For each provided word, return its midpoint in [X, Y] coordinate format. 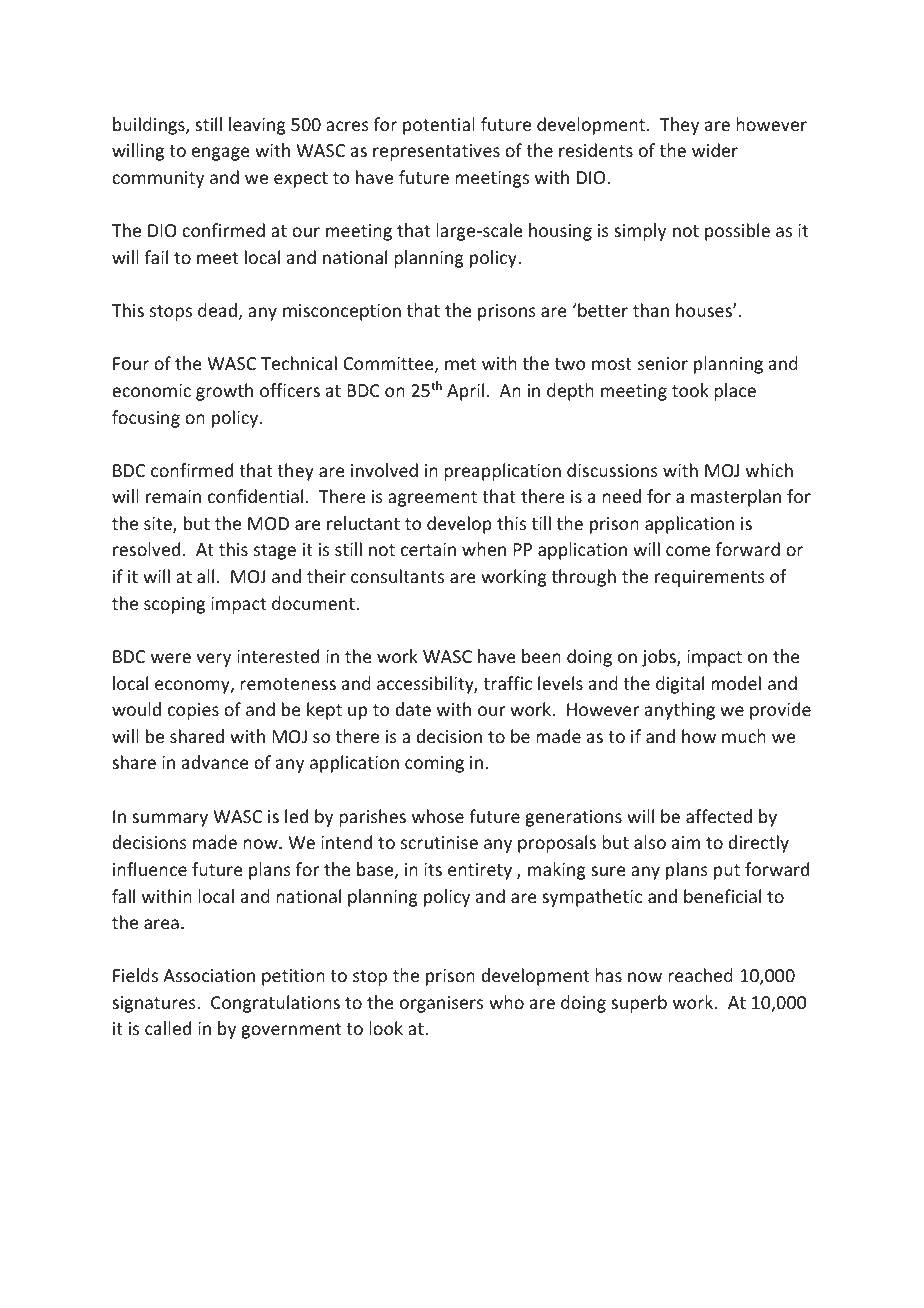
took [690, 390]
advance [215, 762]
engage [221, 154]
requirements [710, 578]
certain [428, 549]
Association [209, 975]
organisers [441, 1004]
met [460, 364]
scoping [174, 605]
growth [224, 392]
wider [715, 150]
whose [438, 816]
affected [719, 816]
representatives [436, 152]
